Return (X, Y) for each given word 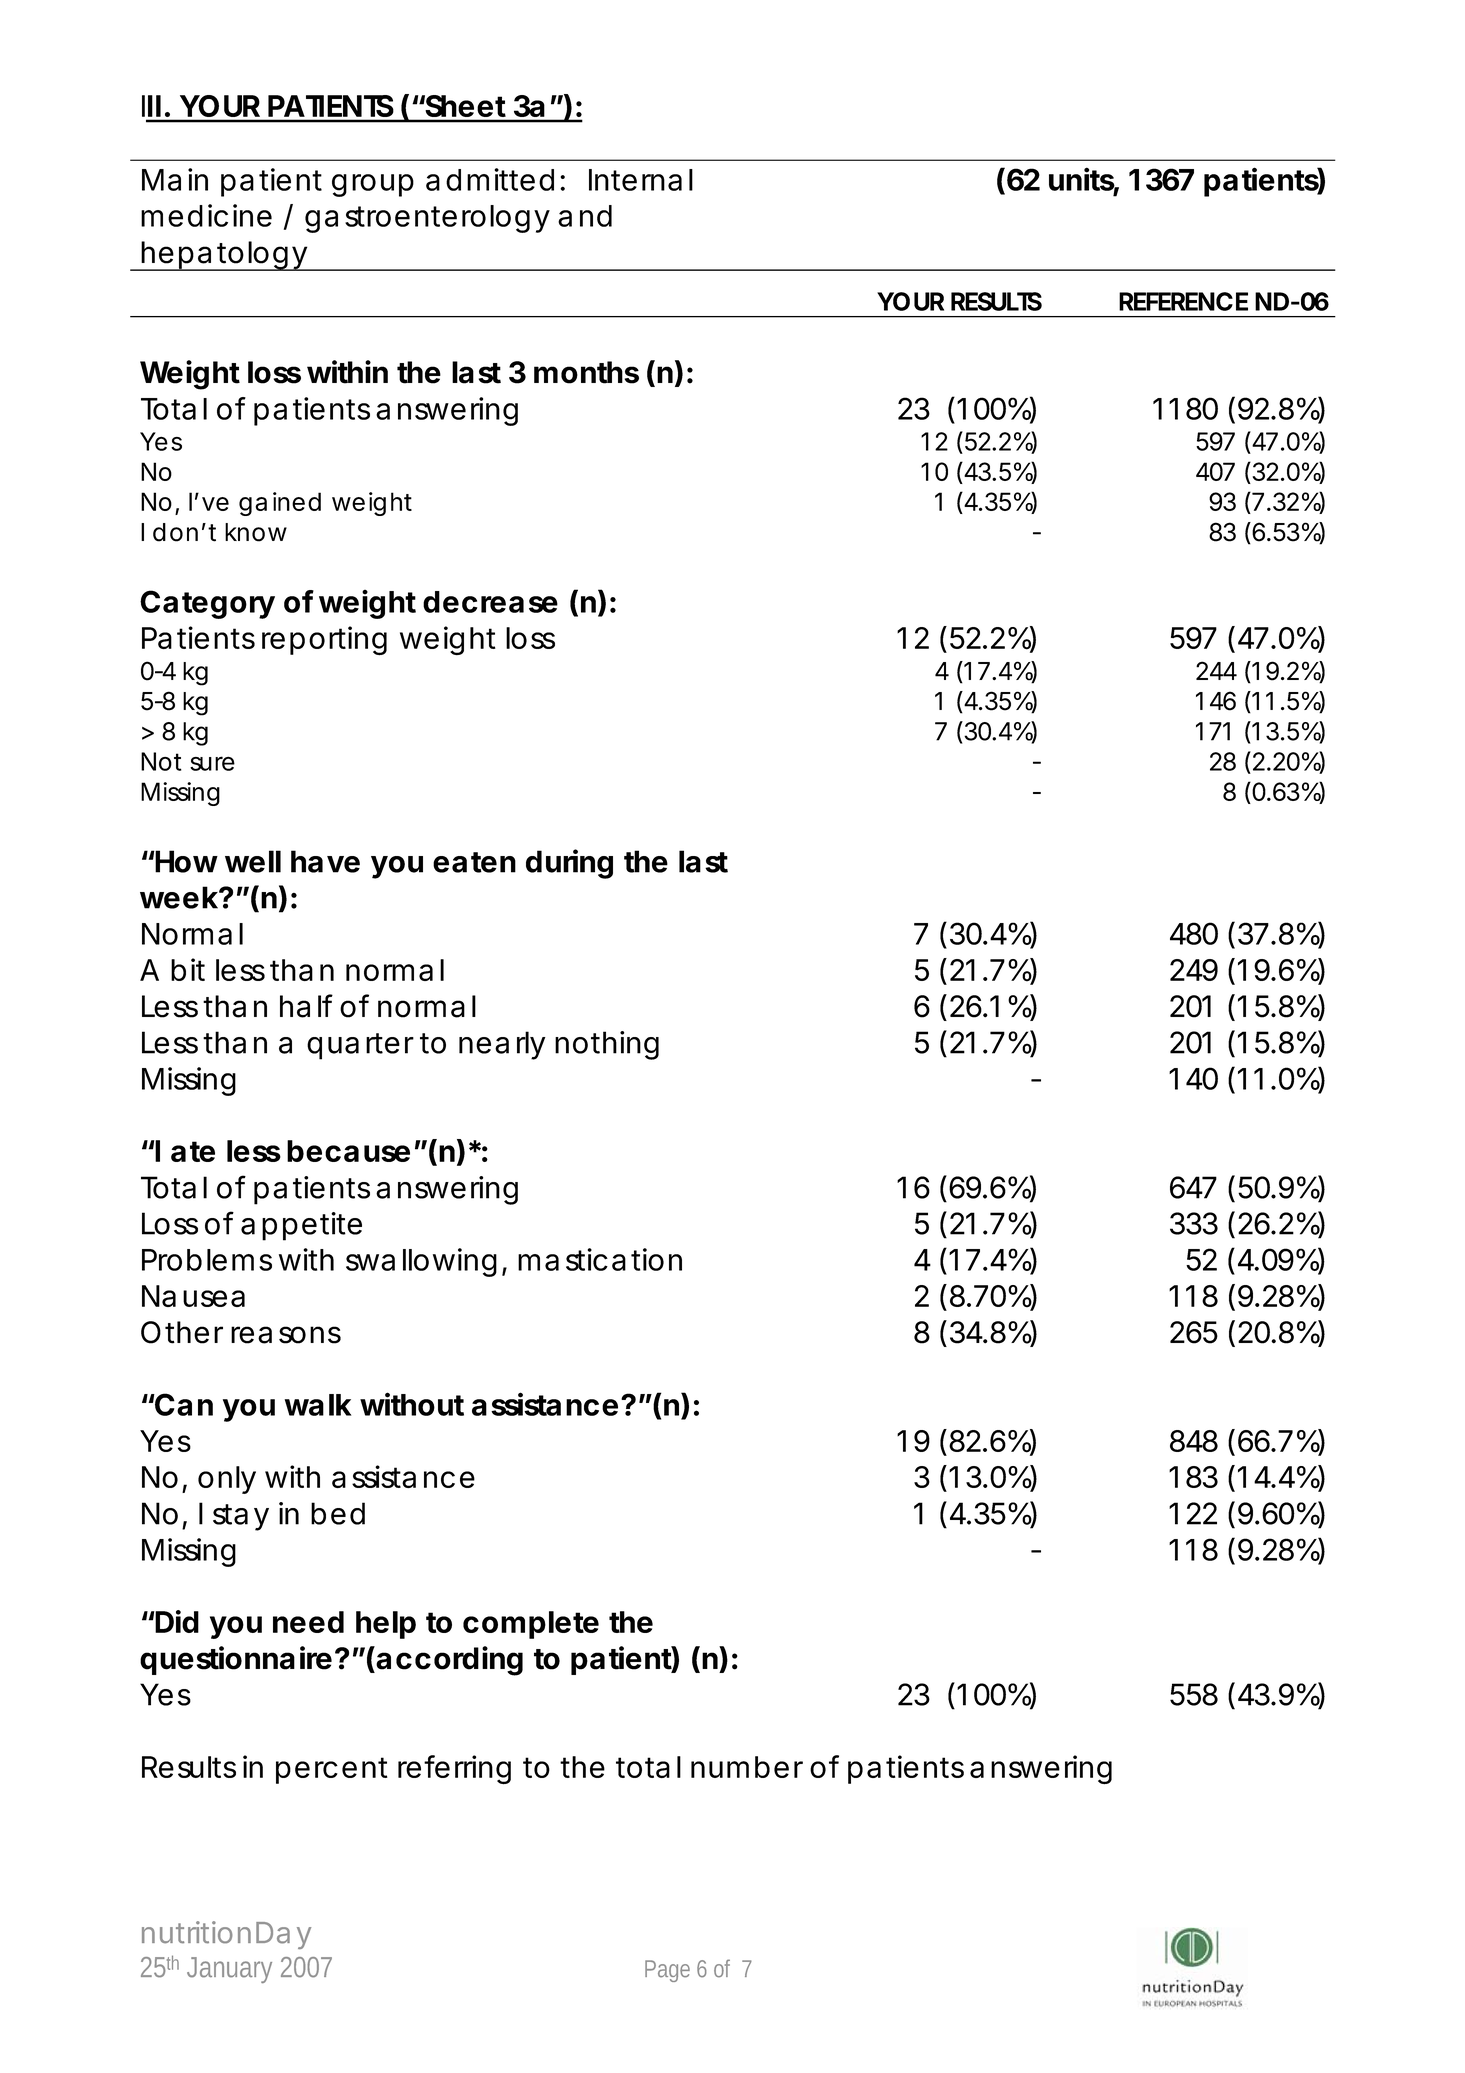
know (256, 532)
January (229, 1970)
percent (332, 1770)
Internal (641, 180)
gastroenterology (427, 219)
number (747, 1767)
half (306, 1006)
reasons (286, 1335)
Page (667, 1971)
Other (182, 1332)
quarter (360, 1046)
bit (188, 969)
